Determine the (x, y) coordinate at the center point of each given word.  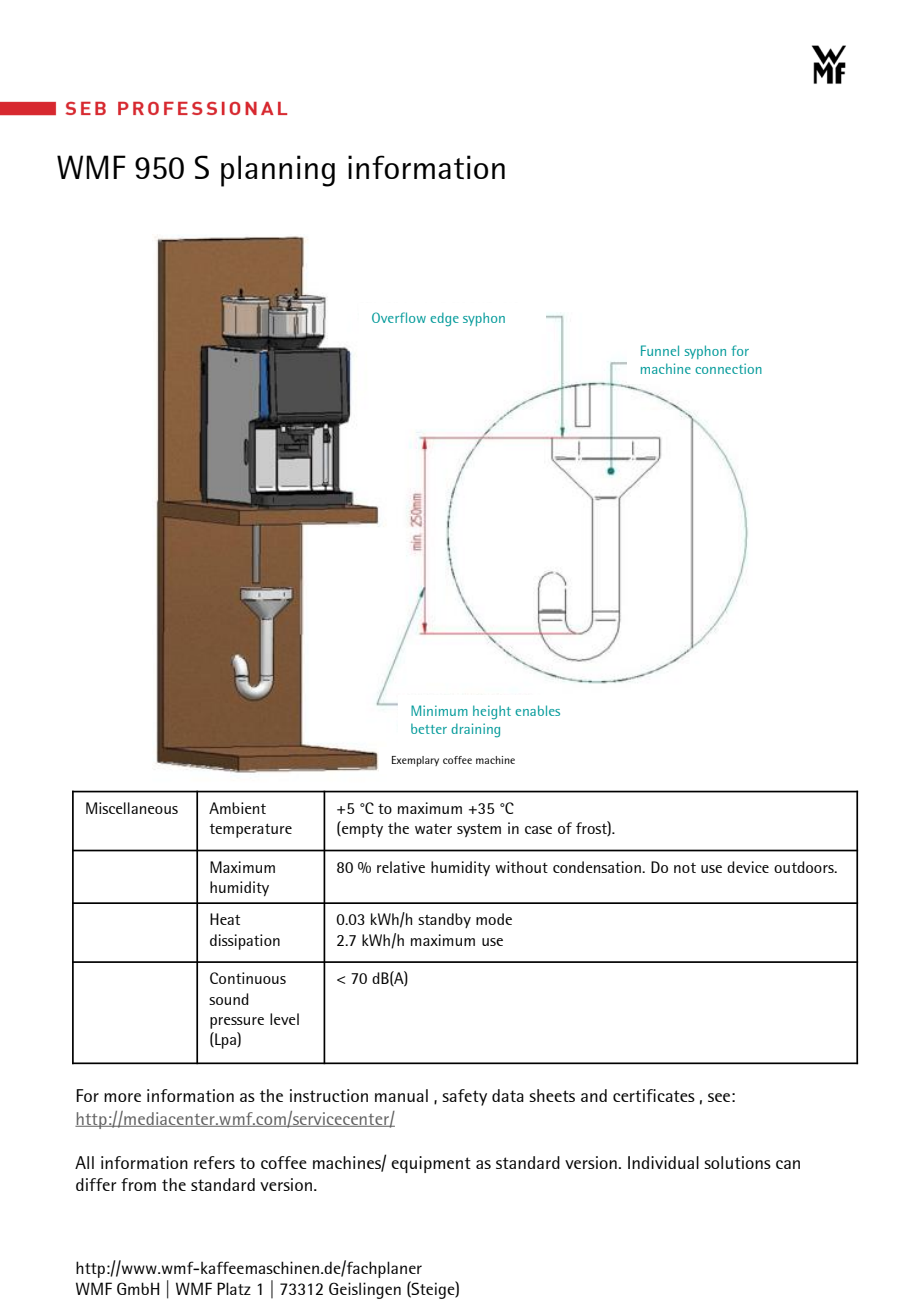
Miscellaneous (132, 808)
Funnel (660, 350)
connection (728, 368)
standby (444, 920)
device (748, 867)
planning (278, 171)
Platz (234, 1288)
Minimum (439, 710)
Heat (225, 919)
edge (444, 319)
